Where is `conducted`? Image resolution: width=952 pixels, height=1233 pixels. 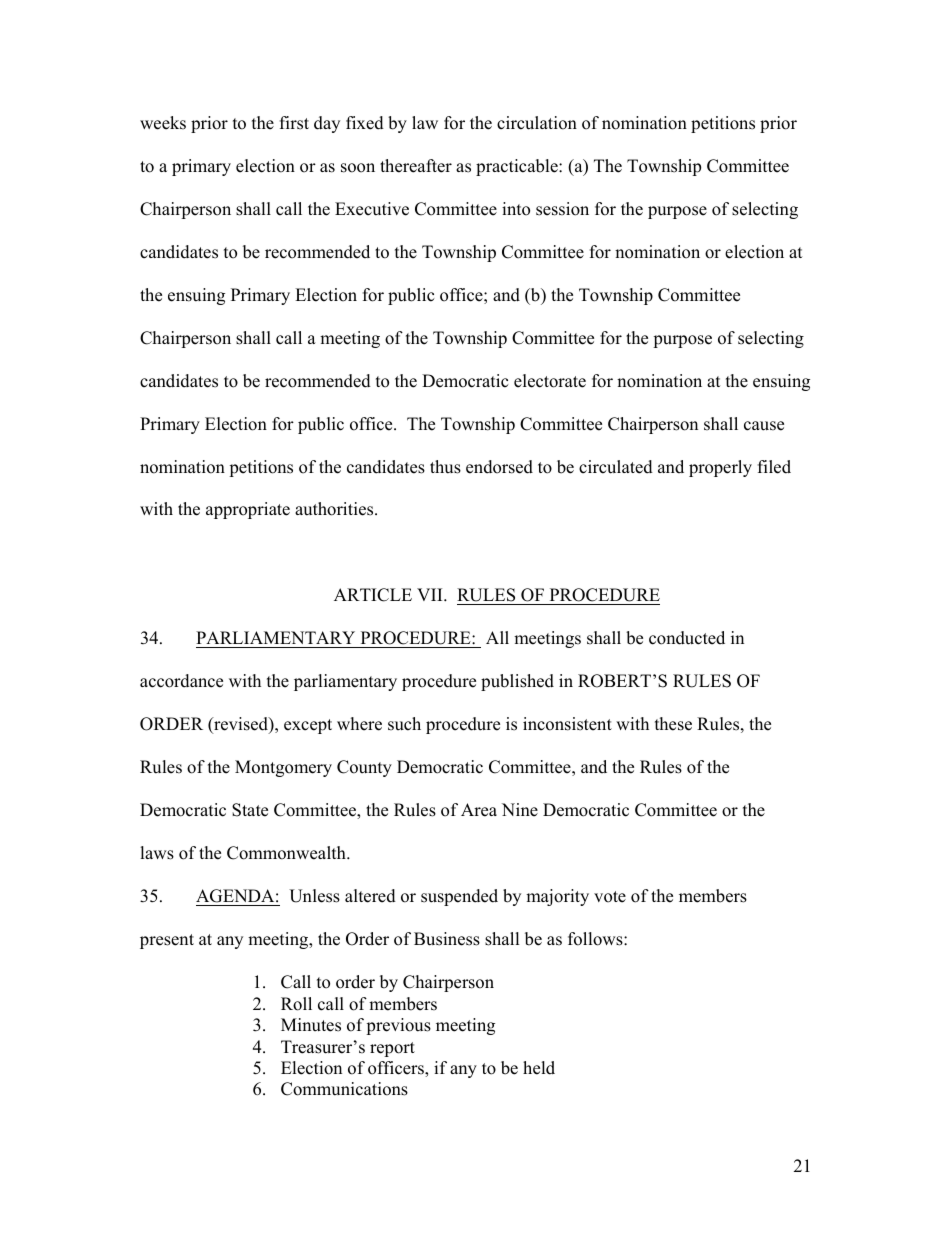
conducted is located at coordinates (687, 638).
